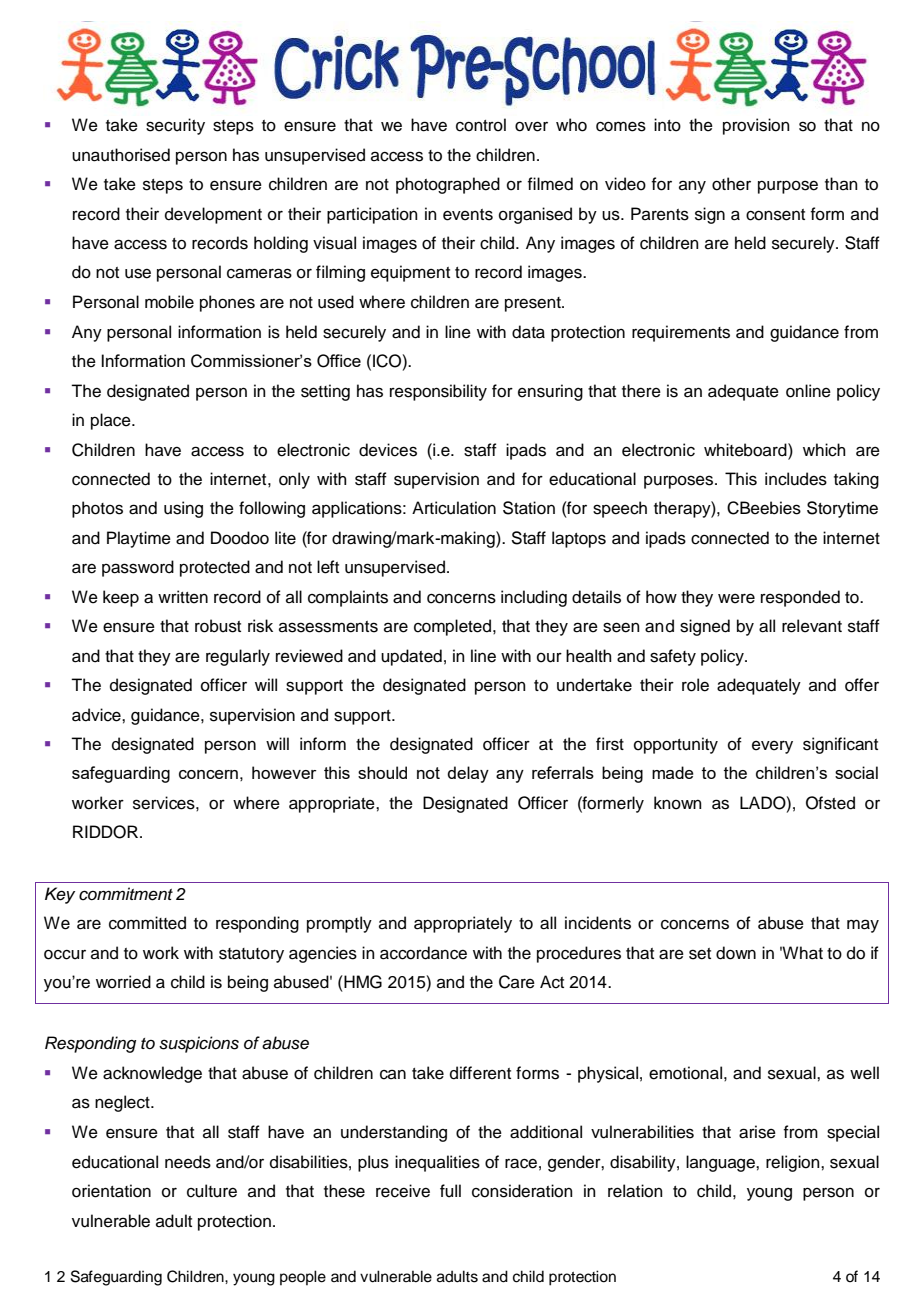 This document has width=924, height=1307. What do you see at coordinates (97, 715) in the document?
I see `advice` at bounding box center [97, 715].
